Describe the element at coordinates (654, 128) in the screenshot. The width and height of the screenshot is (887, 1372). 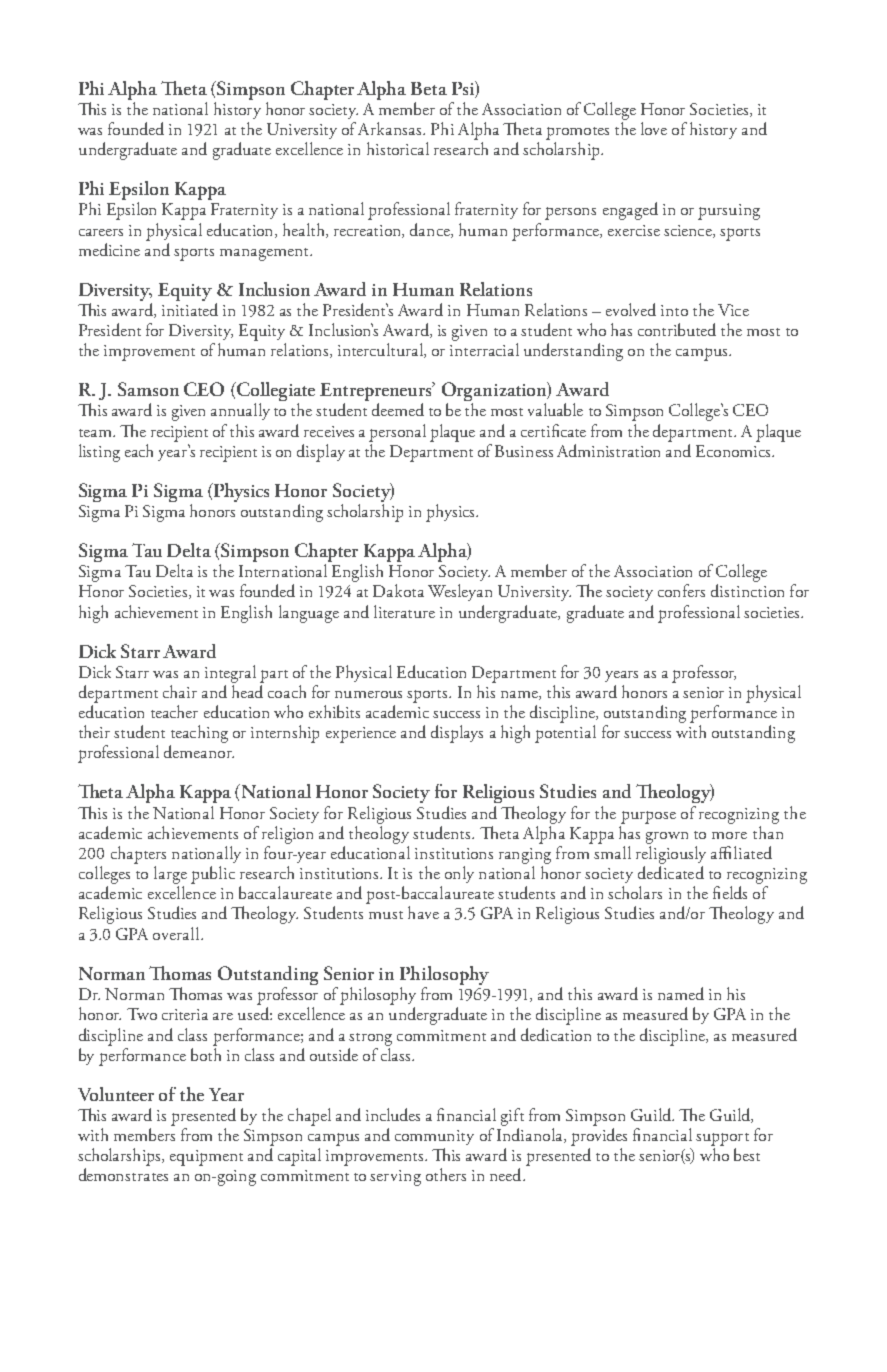
I see `love` at that location.
